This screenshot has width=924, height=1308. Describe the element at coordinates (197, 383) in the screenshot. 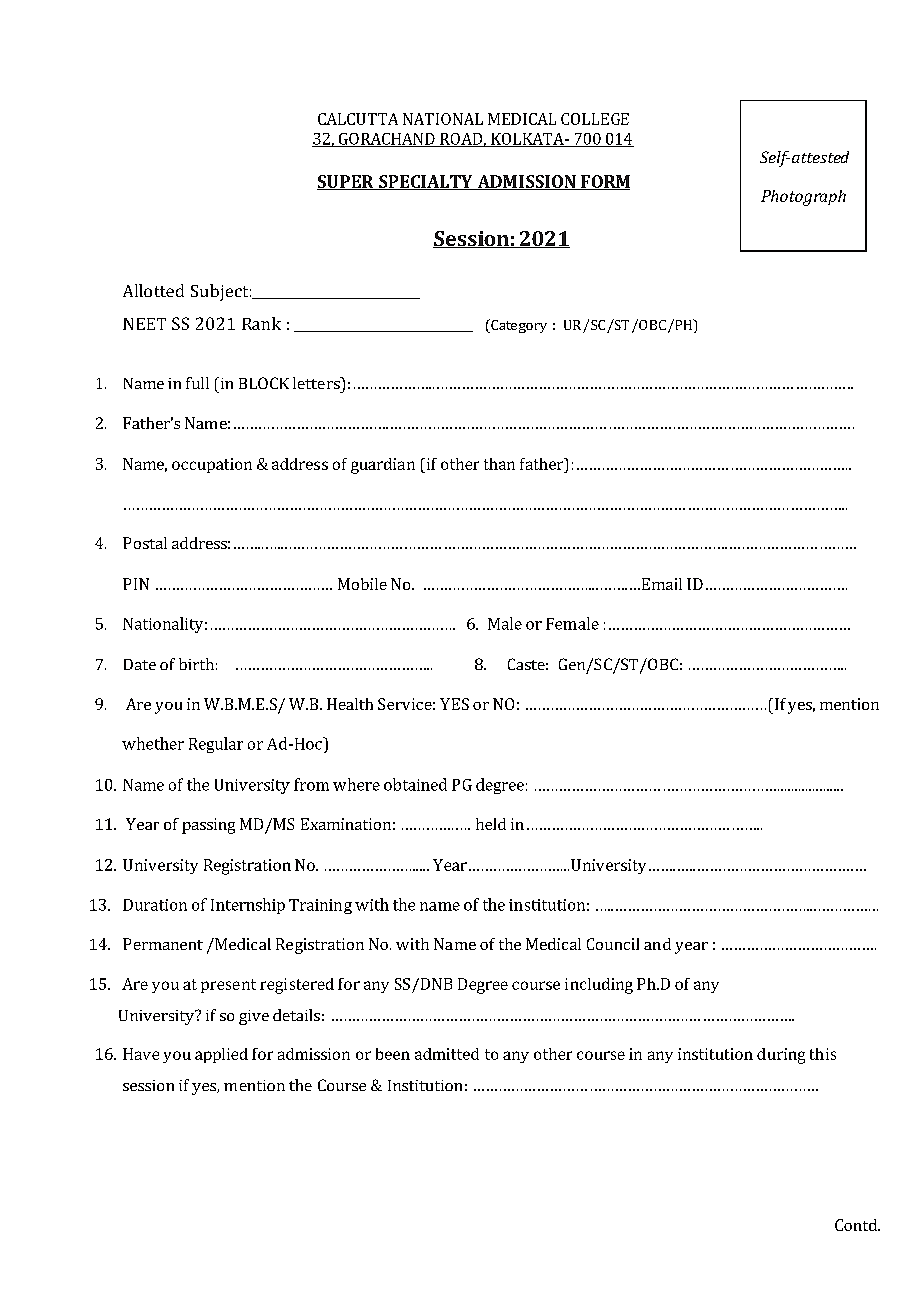

I see `full` at that location.
